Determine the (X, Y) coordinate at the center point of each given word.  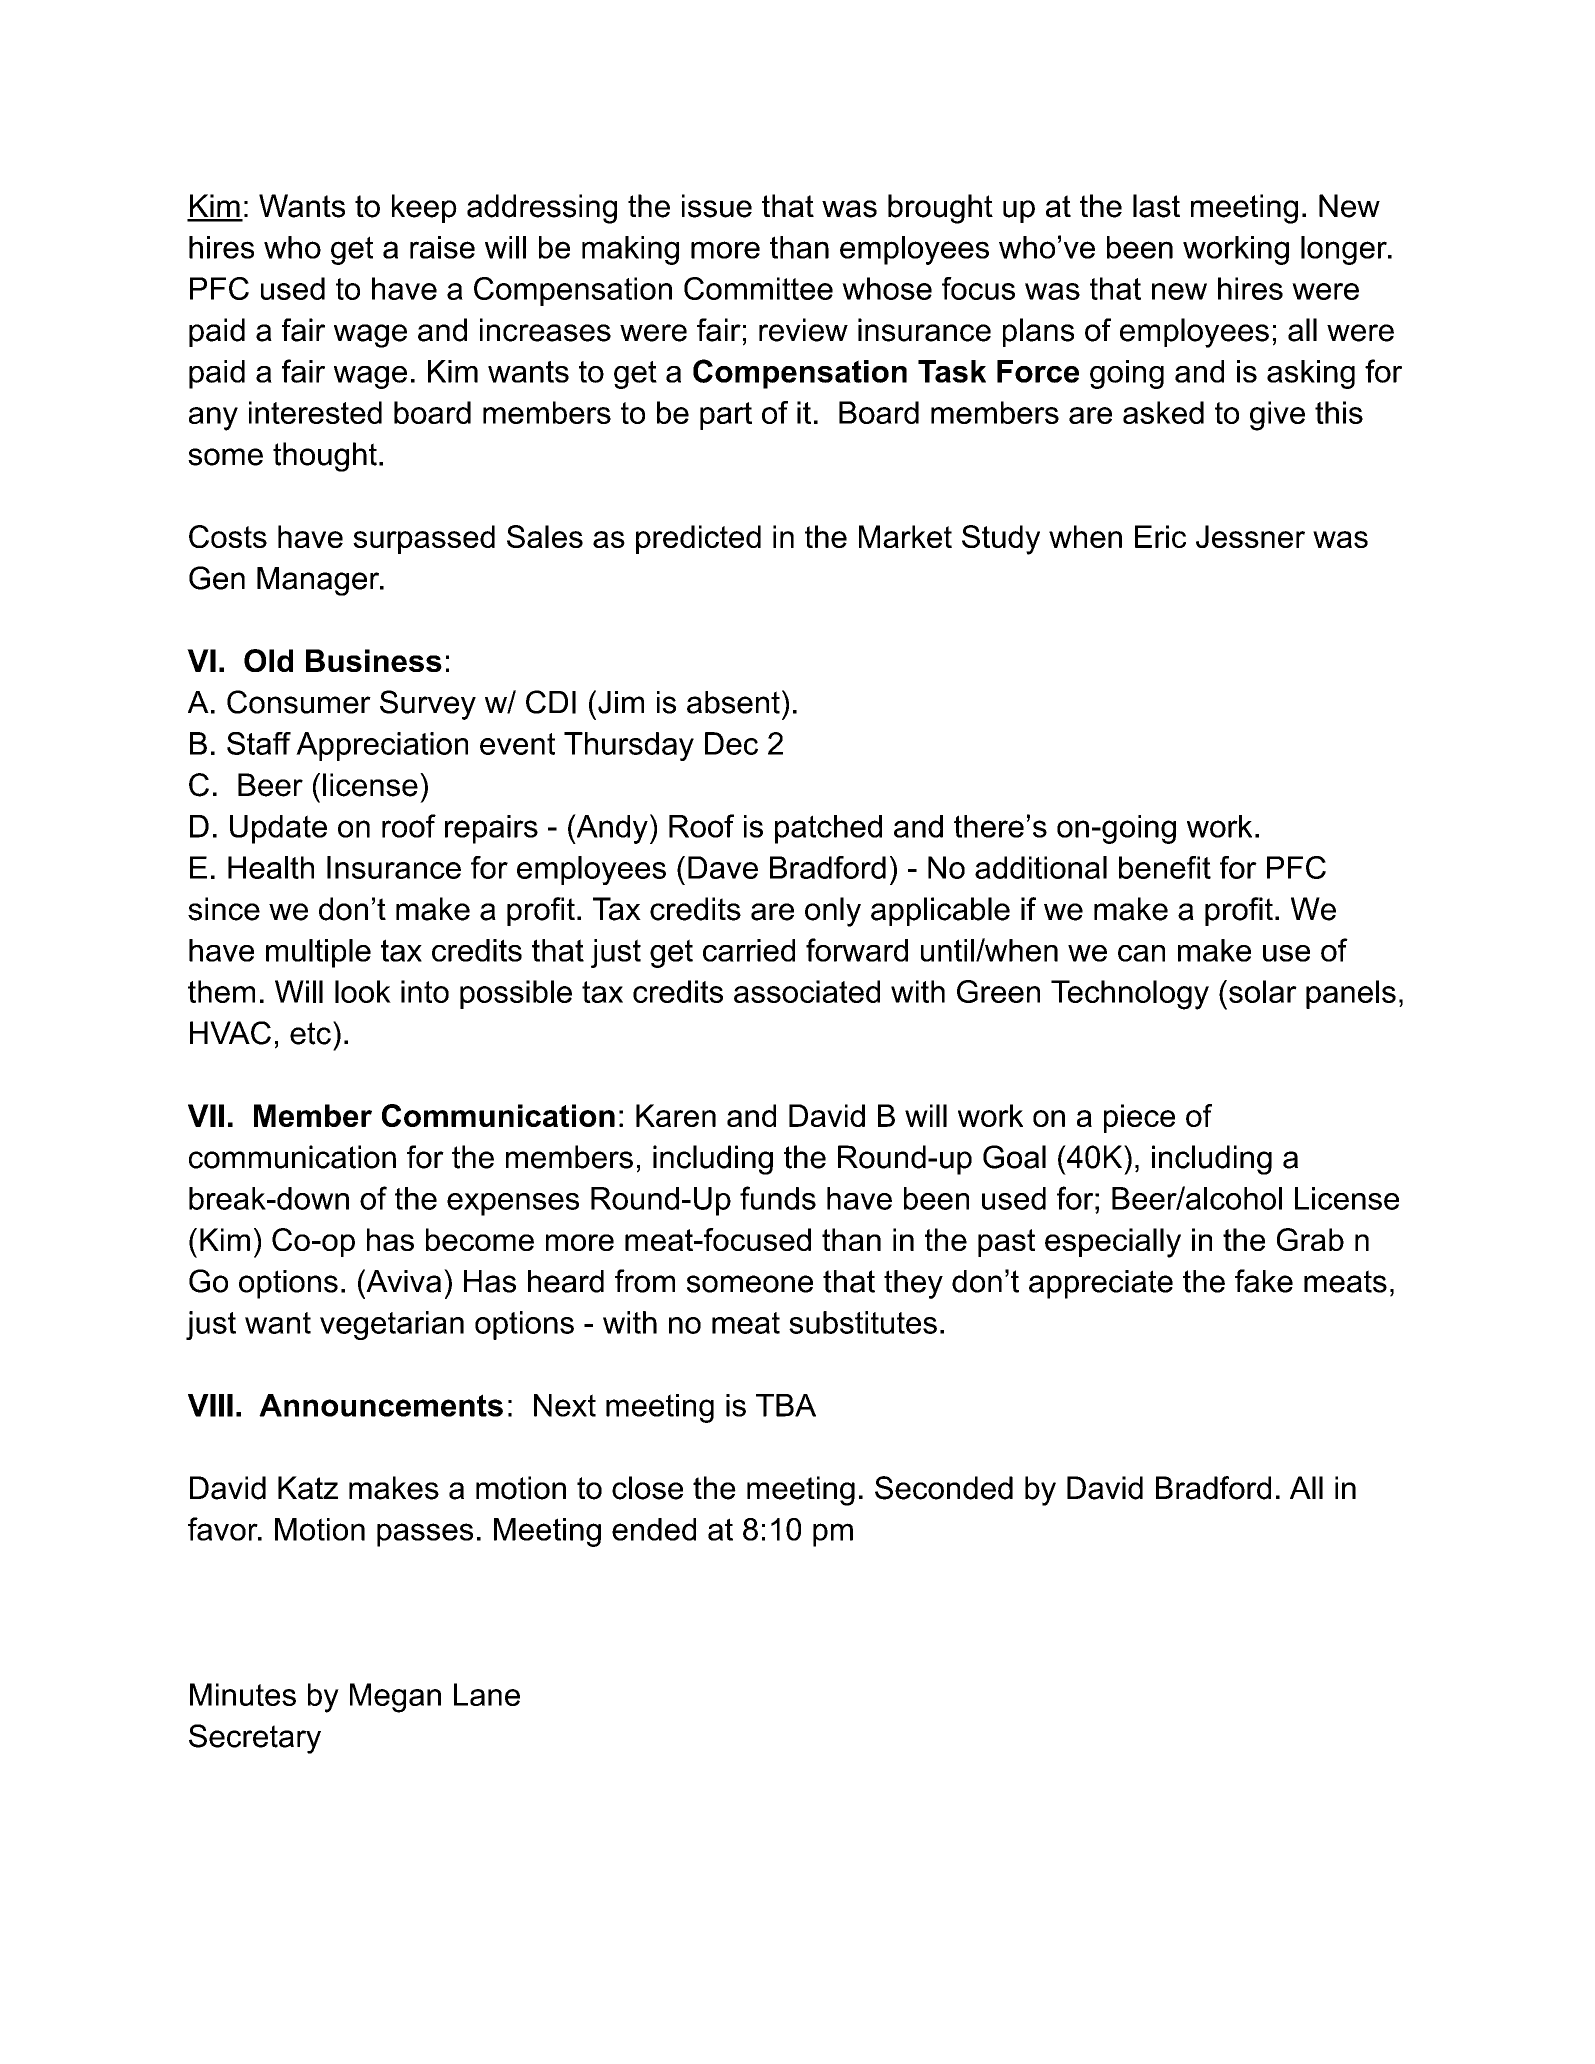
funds (778, 1198)
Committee (758, 288)
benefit (1165, 867)
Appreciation (382, 746)
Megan (395, 1698)
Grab (1310, 1239)
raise (442, 247)
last (1156, 206)
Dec (731, 743)
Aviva (402, 1281)
